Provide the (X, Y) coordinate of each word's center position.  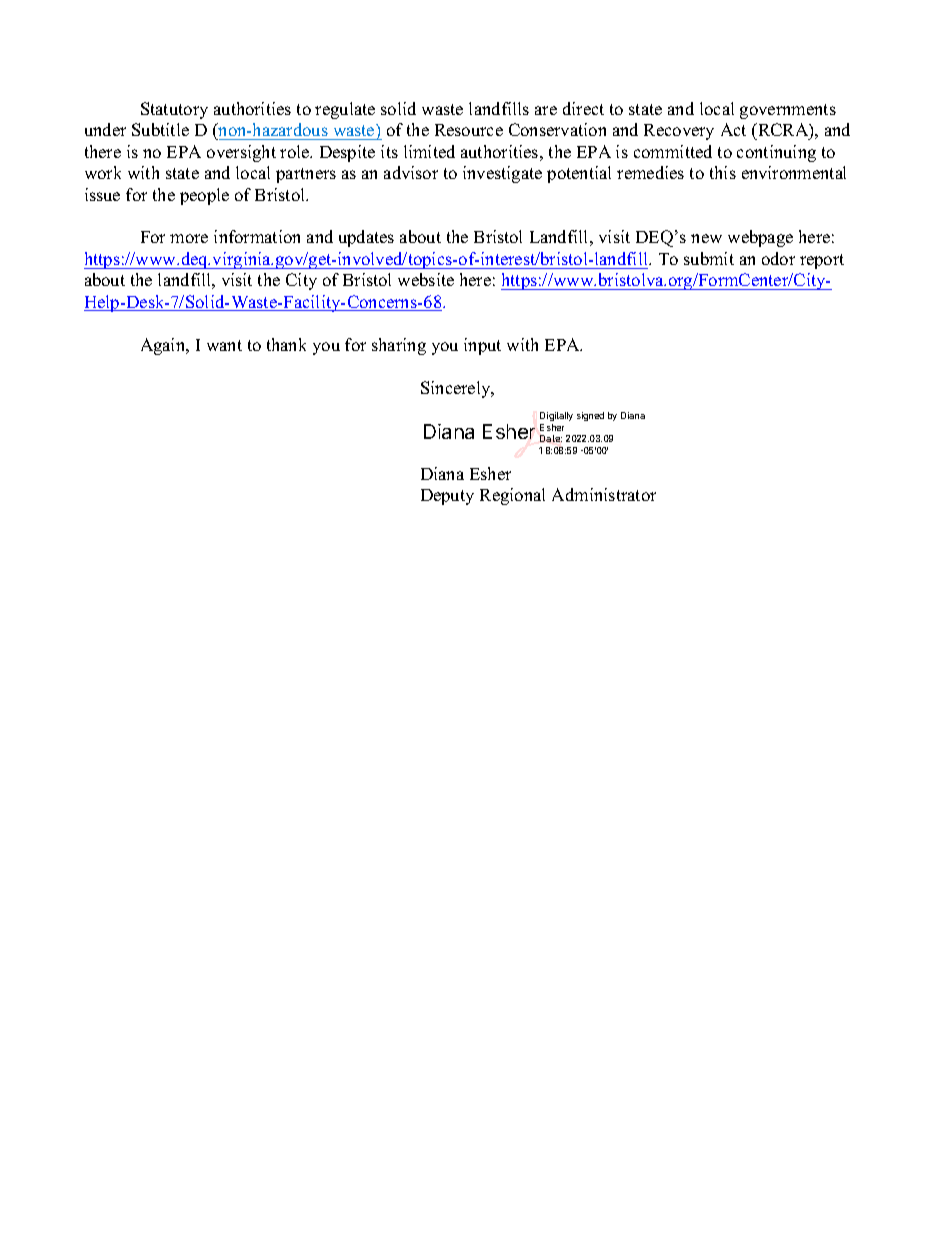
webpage (760, 238)
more (189, 238)
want (224, 345)
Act (733, 129)
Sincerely (457, 389)
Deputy (447, 497)
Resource (469, 130)
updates (366, 238)
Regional (512, 496)
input (482, 346)
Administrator (604, 494)
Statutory (174, 110)
